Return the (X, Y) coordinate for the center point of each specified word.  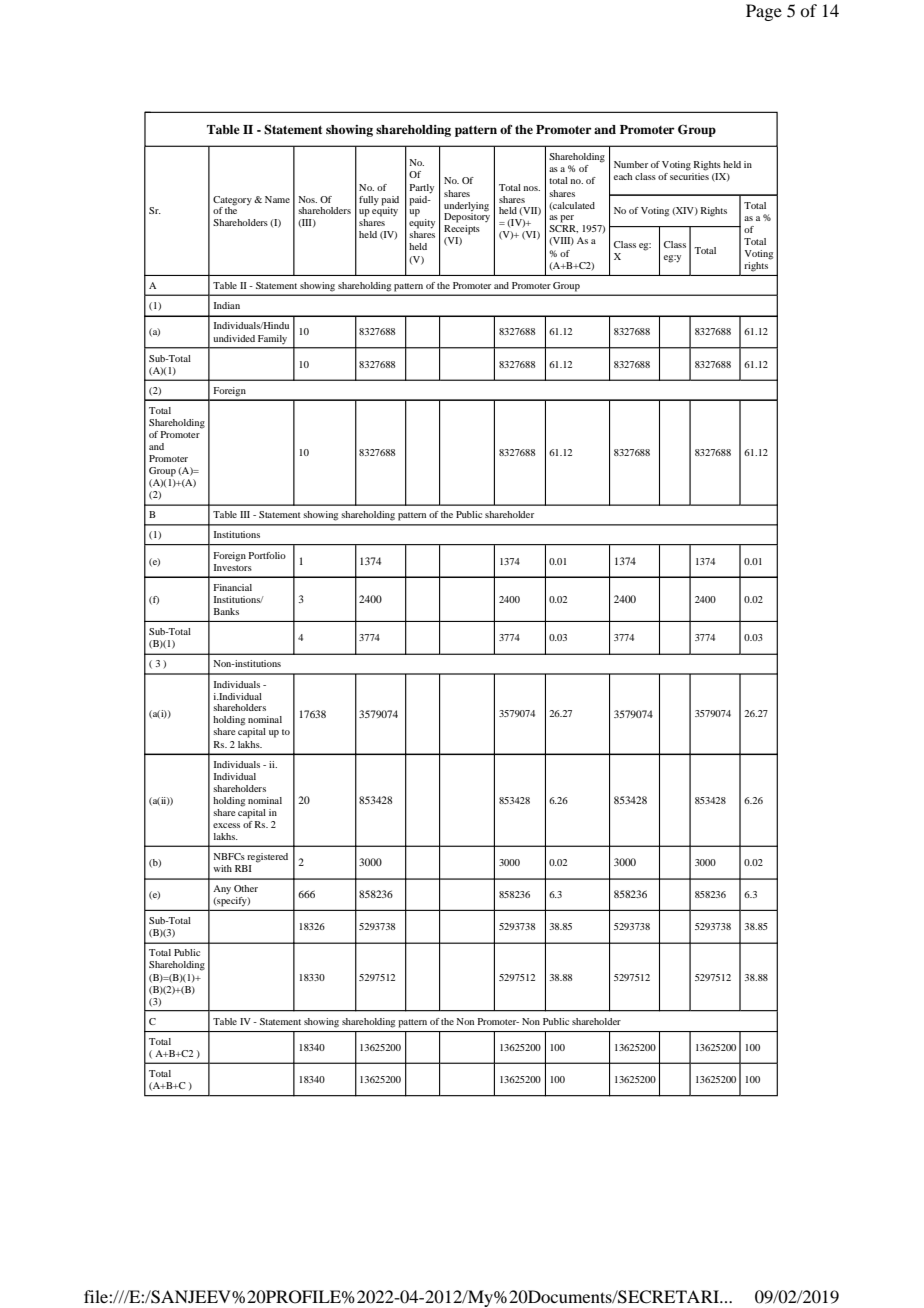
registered (267, 858)
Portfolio (267, 555)
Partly (422, 189)
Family (272, 339)
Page (764, 12)
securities (689, 176)
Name (277, 199)
